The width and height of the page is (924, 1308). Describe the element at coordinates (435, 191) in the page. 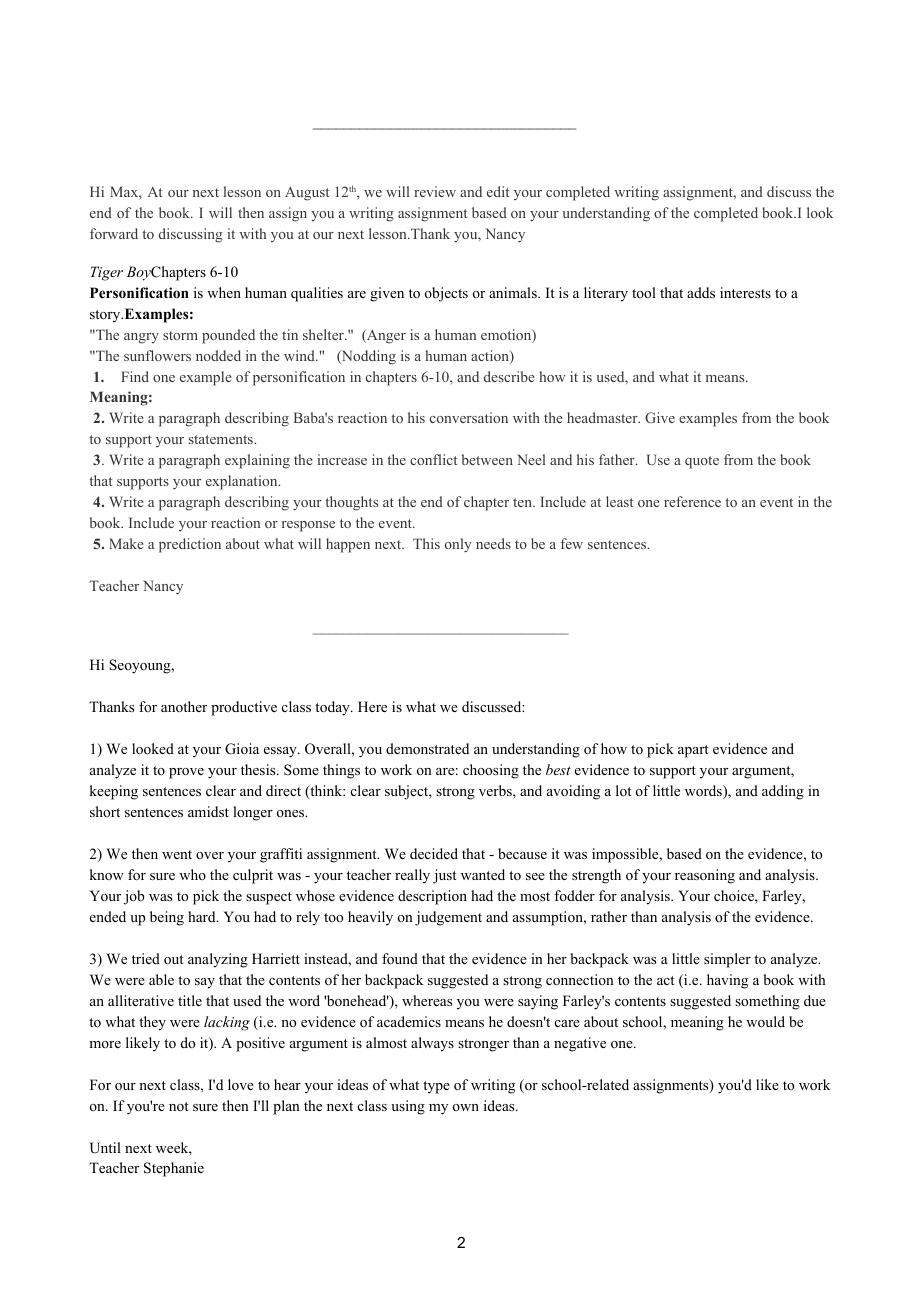

I see `review` at that location.
